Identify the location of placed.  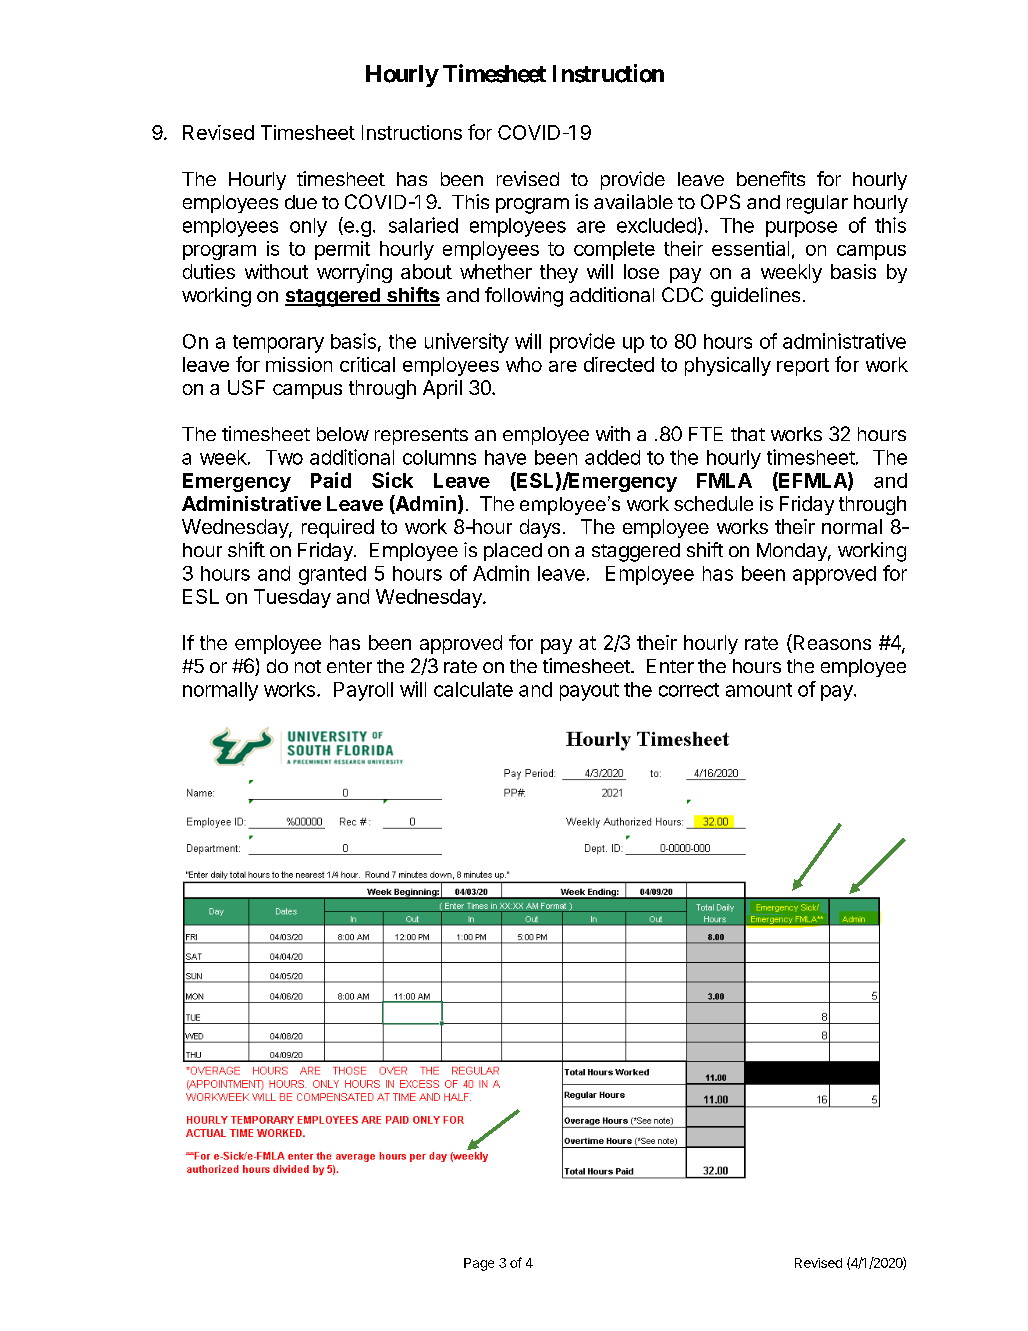
(513, 552).
